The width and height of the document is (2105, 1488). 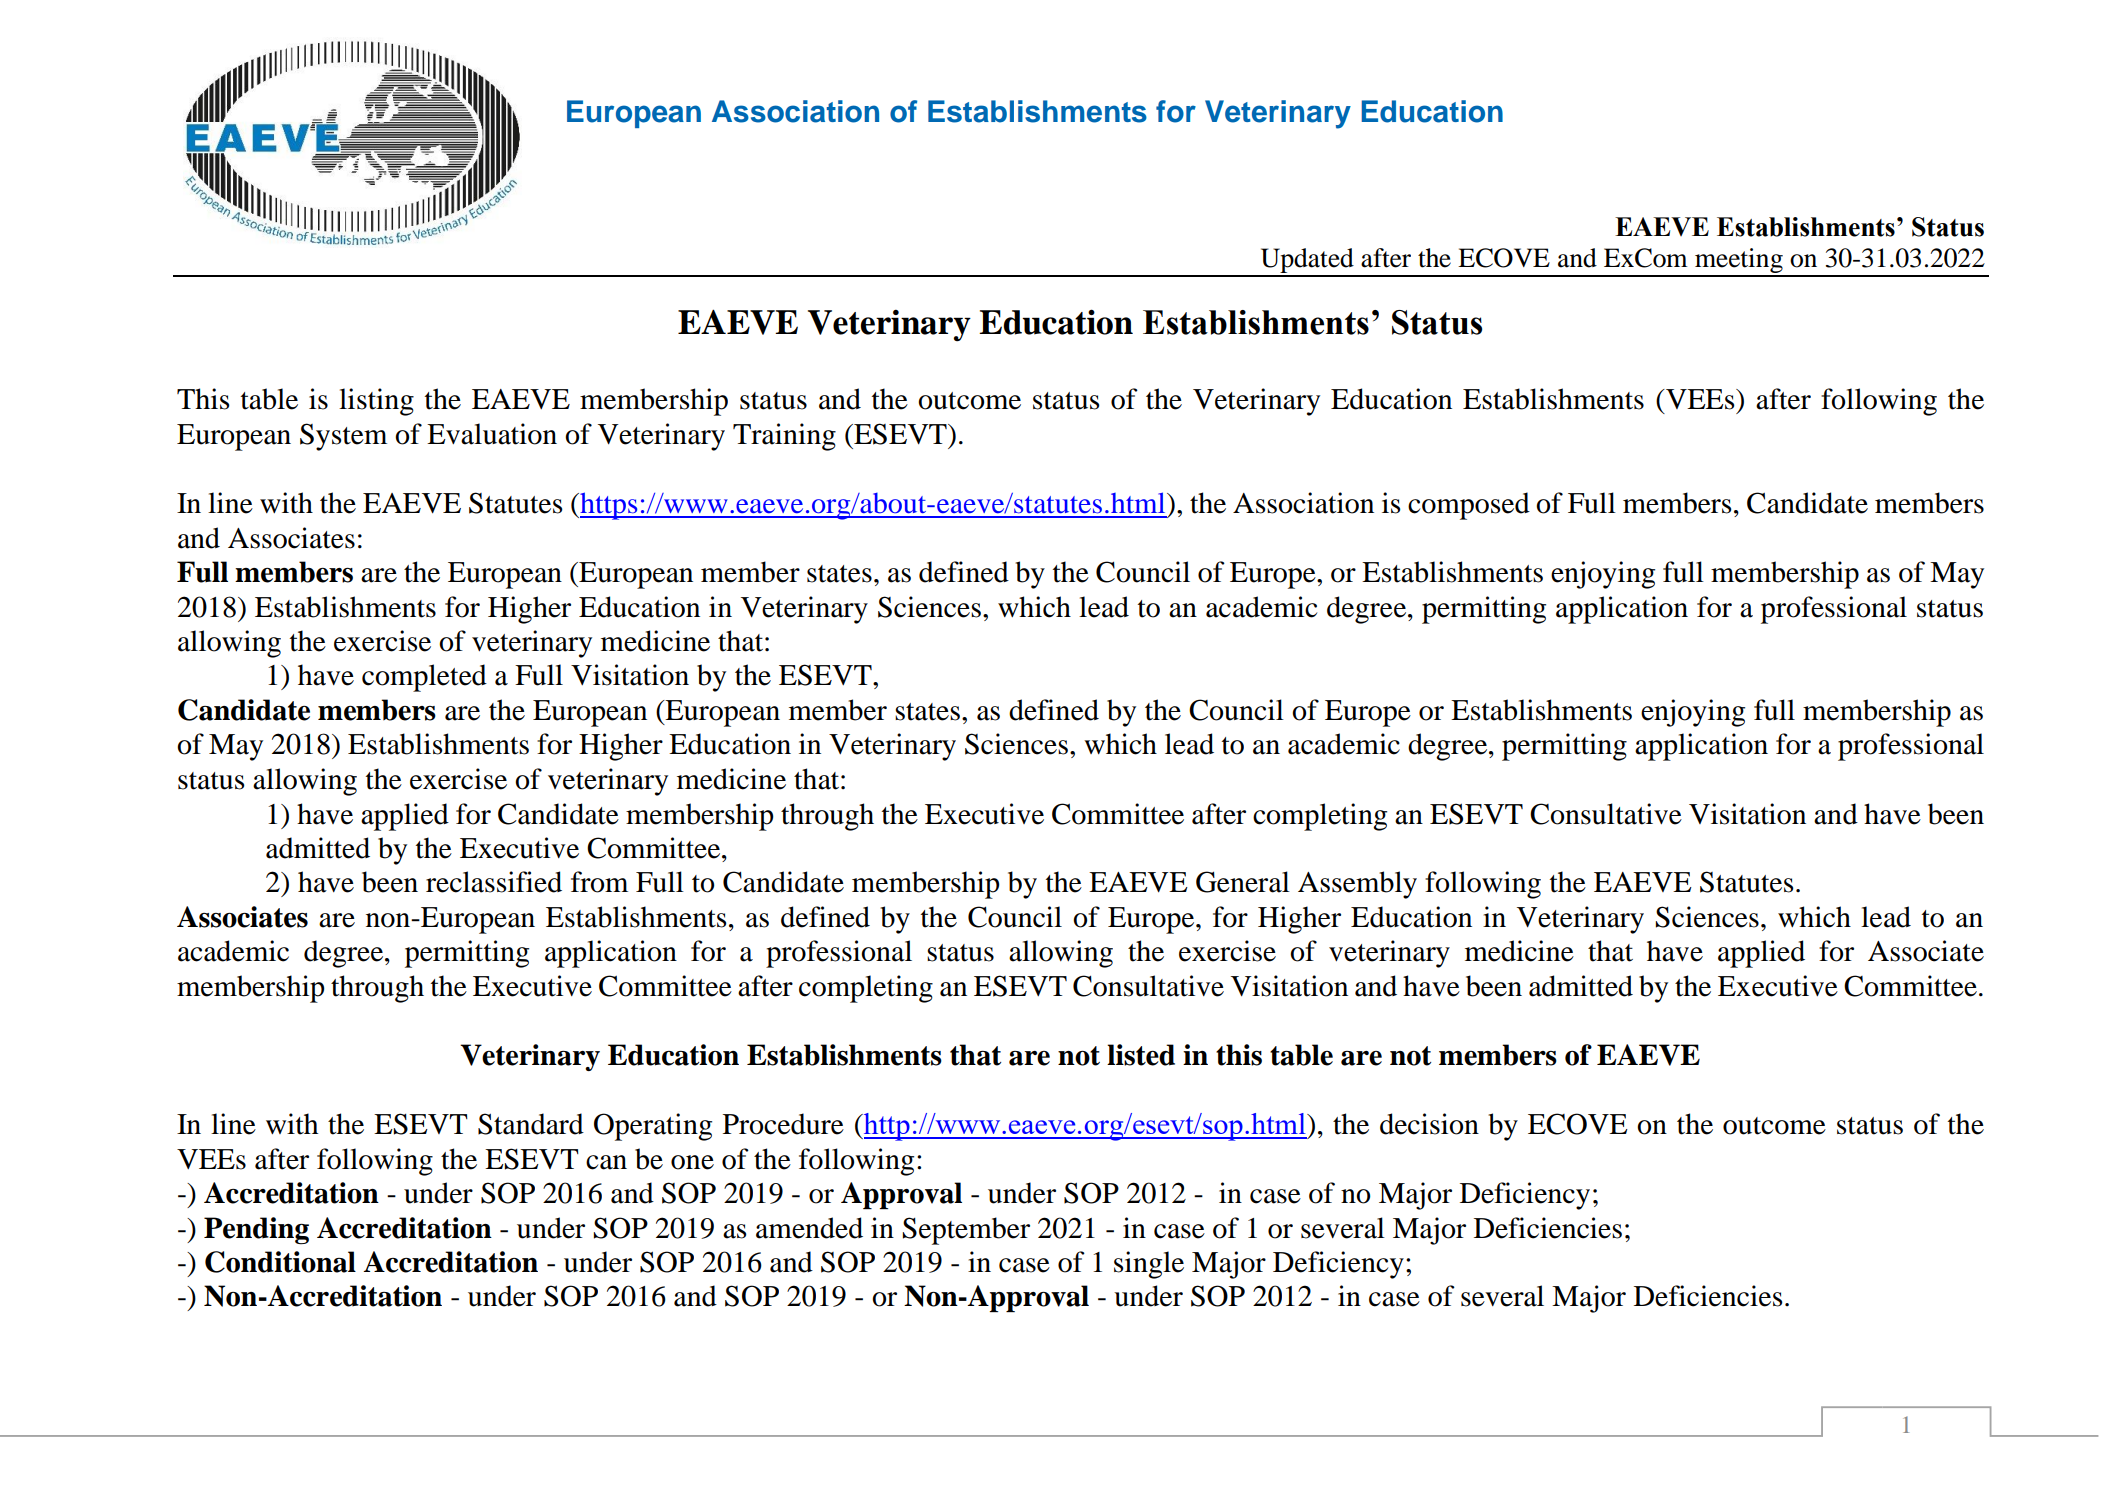 What do you see at coordinates (376, 402) in the document?
I see `listing` at bounding box center [376, 402].
